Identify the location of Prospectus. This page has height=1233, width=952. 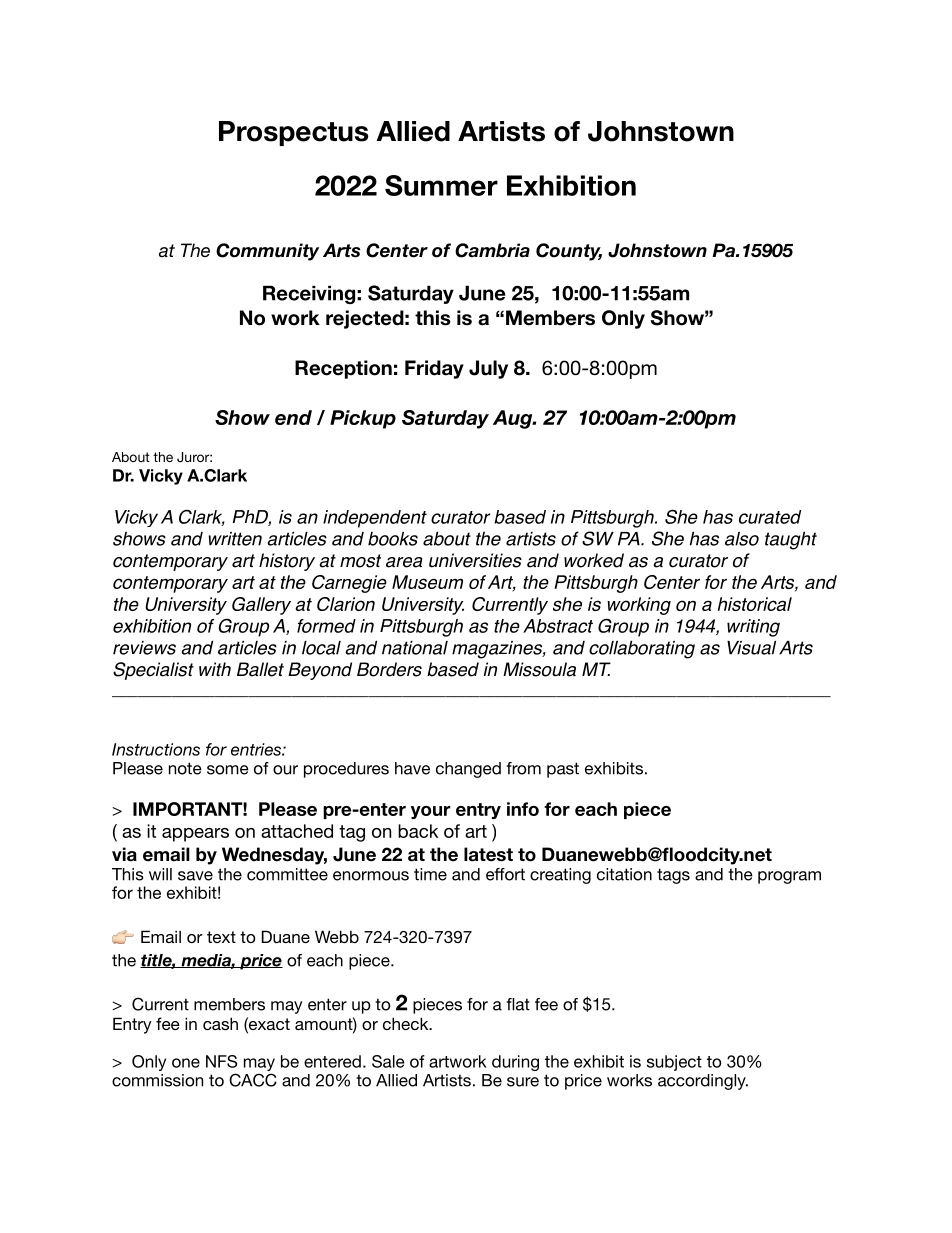
(293, 133).
